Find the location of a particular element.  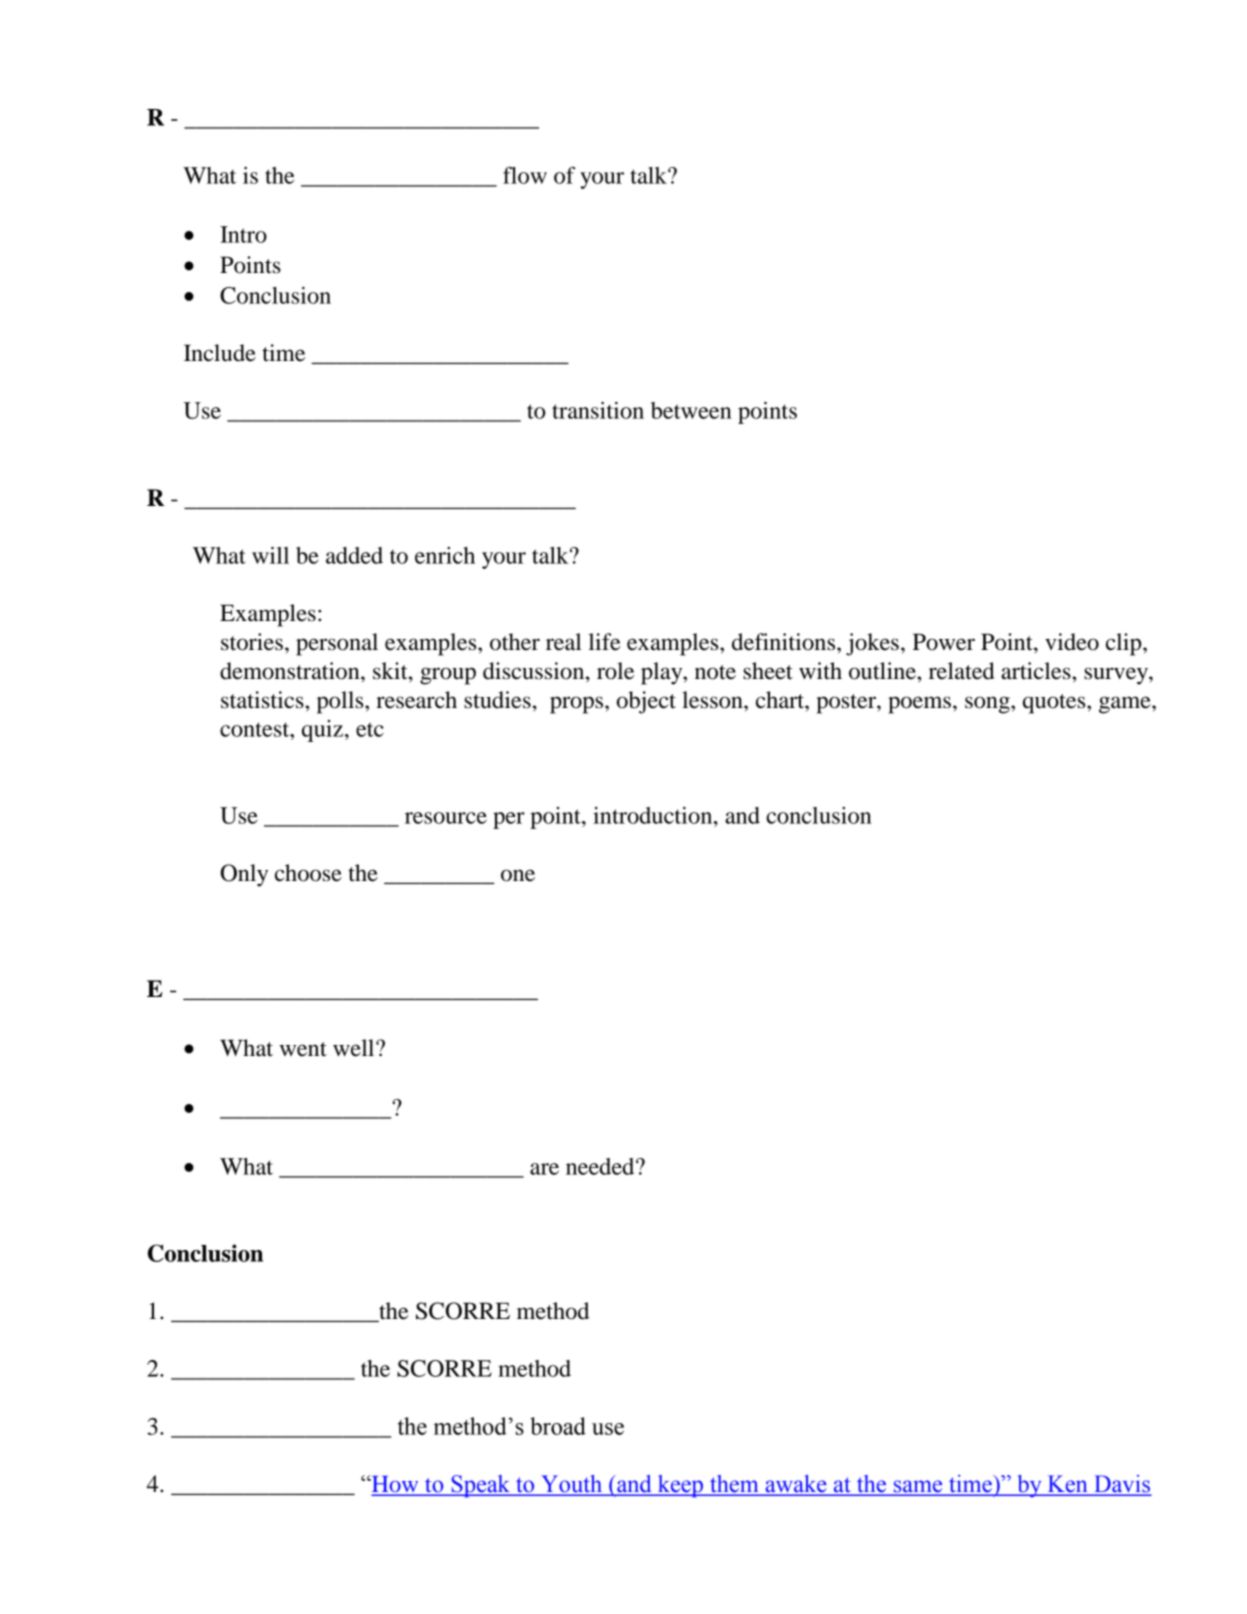

flow is located at coordinates (525, 175).
